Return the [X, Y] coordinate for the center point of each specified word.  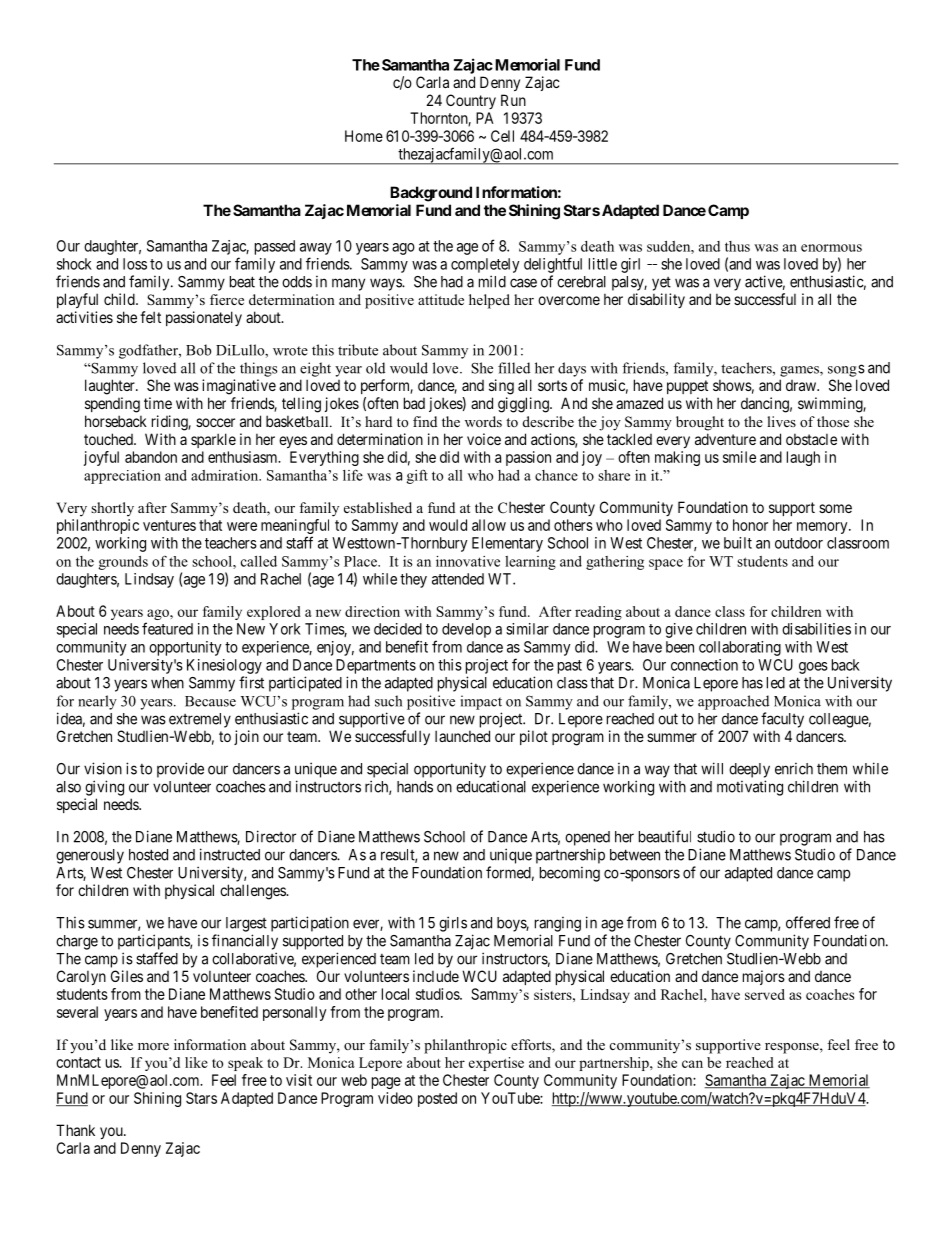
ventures [169, 525]
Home [364, 136]
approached [733, 702]
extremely [200, 720]
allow [489, 525]
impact [481, 702]
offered [808, 922]
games [800, 371]
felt [150, 317]
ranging [558, 924]
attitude [441, 299]
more [153, 1046]
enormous [831, 248]
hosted [148, 855]
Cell [502, 136]
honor [750, 525]
